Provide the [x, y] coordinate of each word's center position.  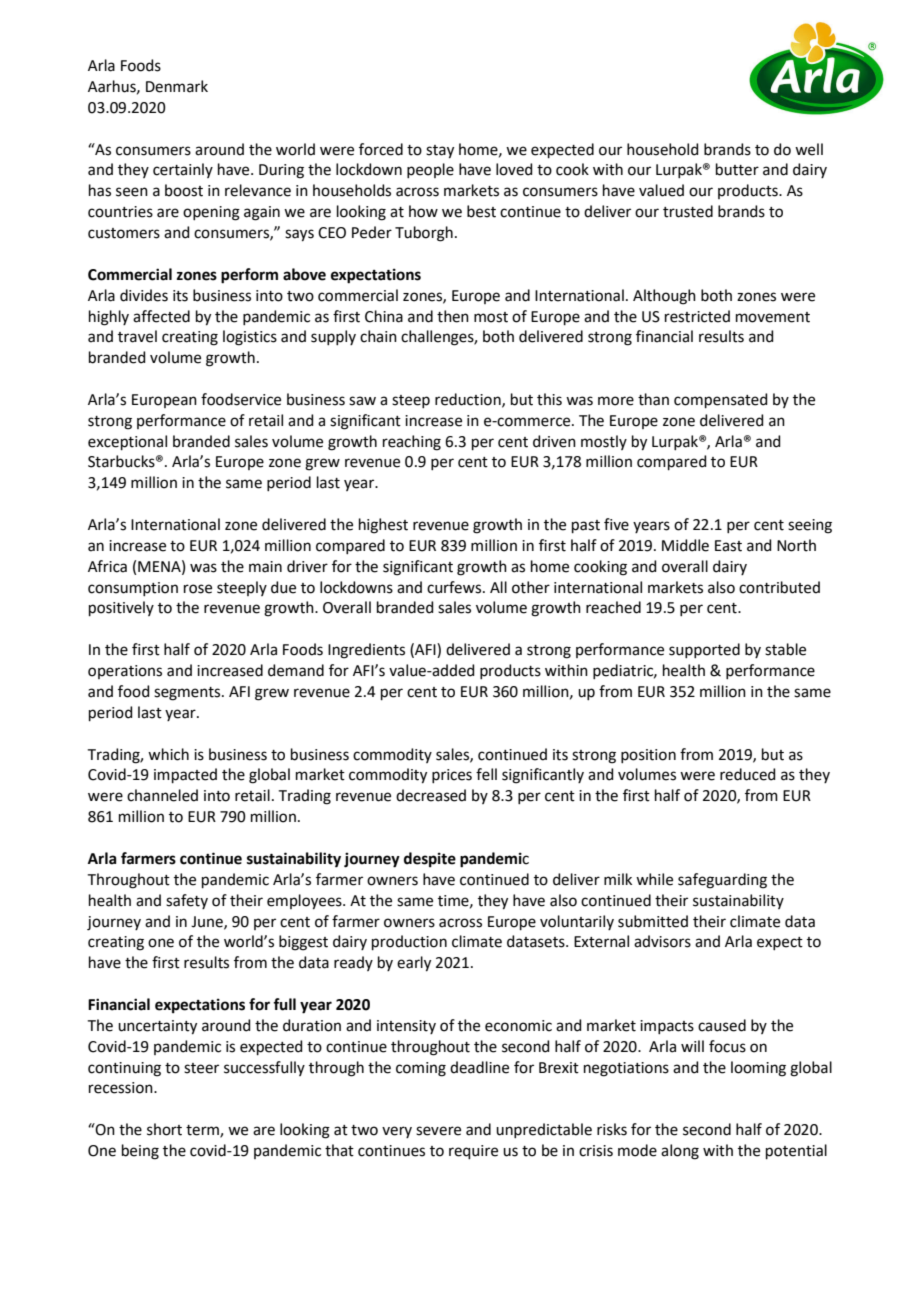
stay [440, 152]
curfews [455, 587]
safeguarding [722, 881]
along [680, 1152]
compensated [721, 400]
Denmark [177, 86]
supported [704, 650]
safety [187, 901]
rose [198, 589]
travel [137, 336]
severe [438, 1131]
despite [430, 860]
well [809, 149]
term [203, 1131]
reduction [469, 400]
